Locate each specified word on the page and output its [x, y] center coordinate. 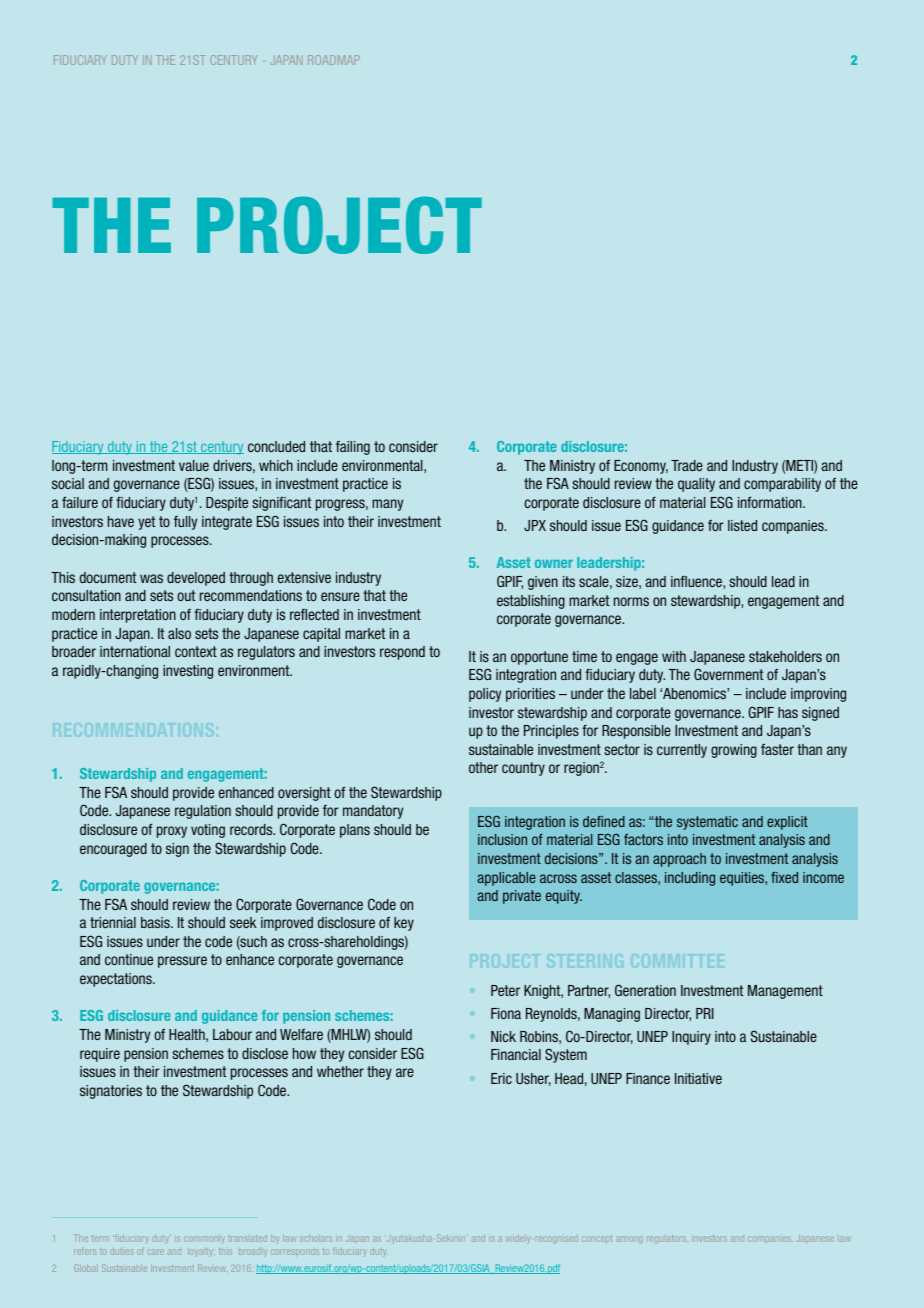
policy [485, 695]
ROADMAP [334, 60]
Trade [687, 465]
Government [728, 674]
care [156, 1252]
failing [353, 448]
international [135, 651]
